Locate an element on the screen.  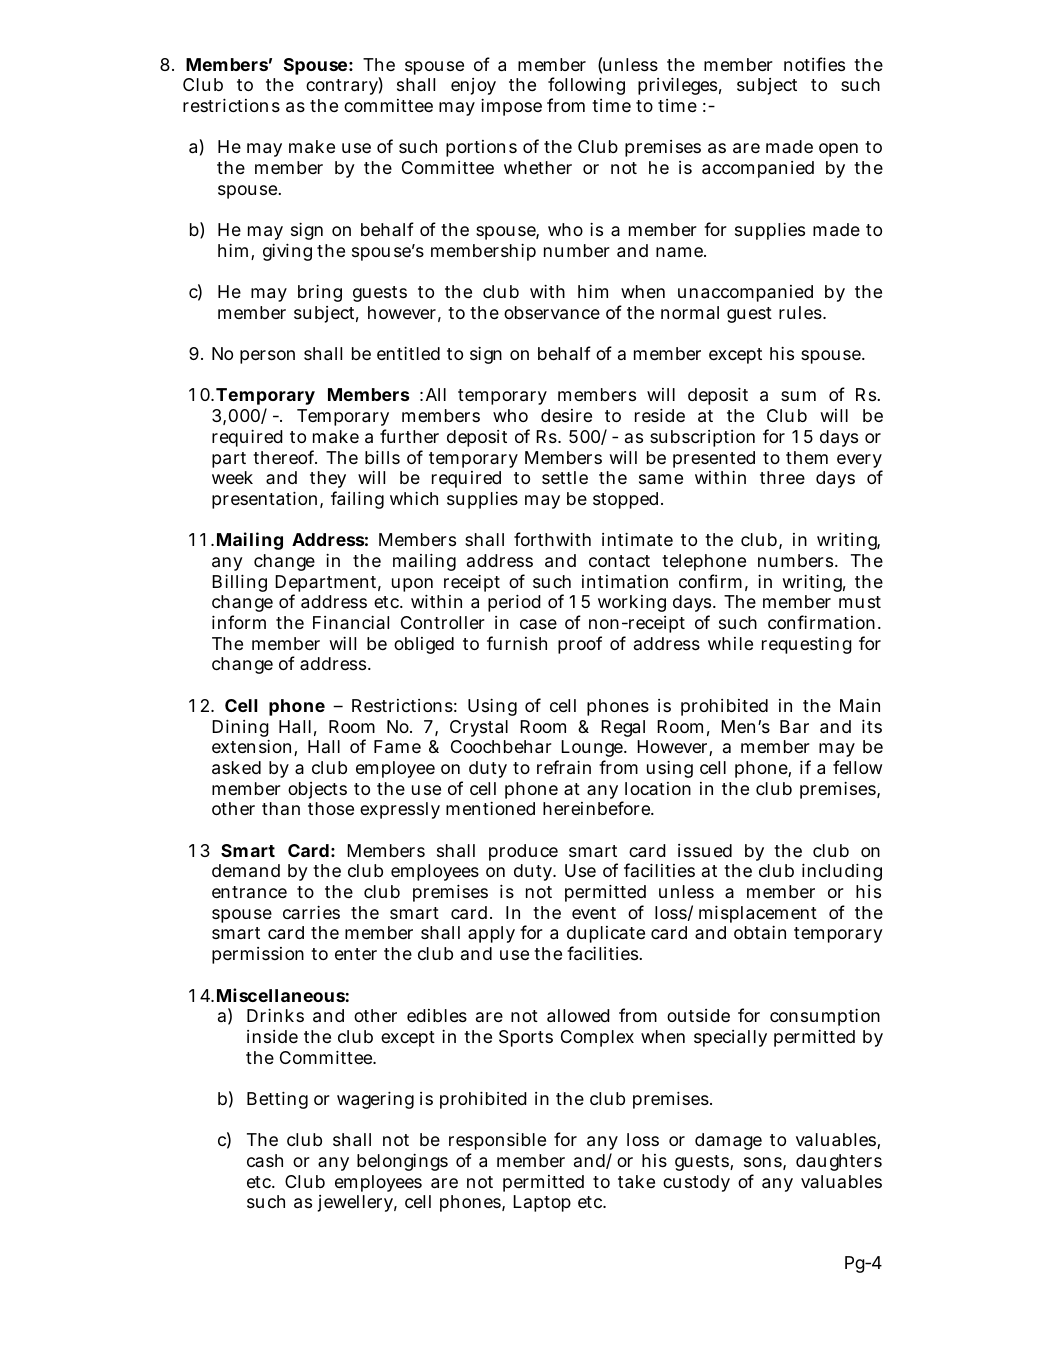
Laptop is located at coordinates (542, 1203).
